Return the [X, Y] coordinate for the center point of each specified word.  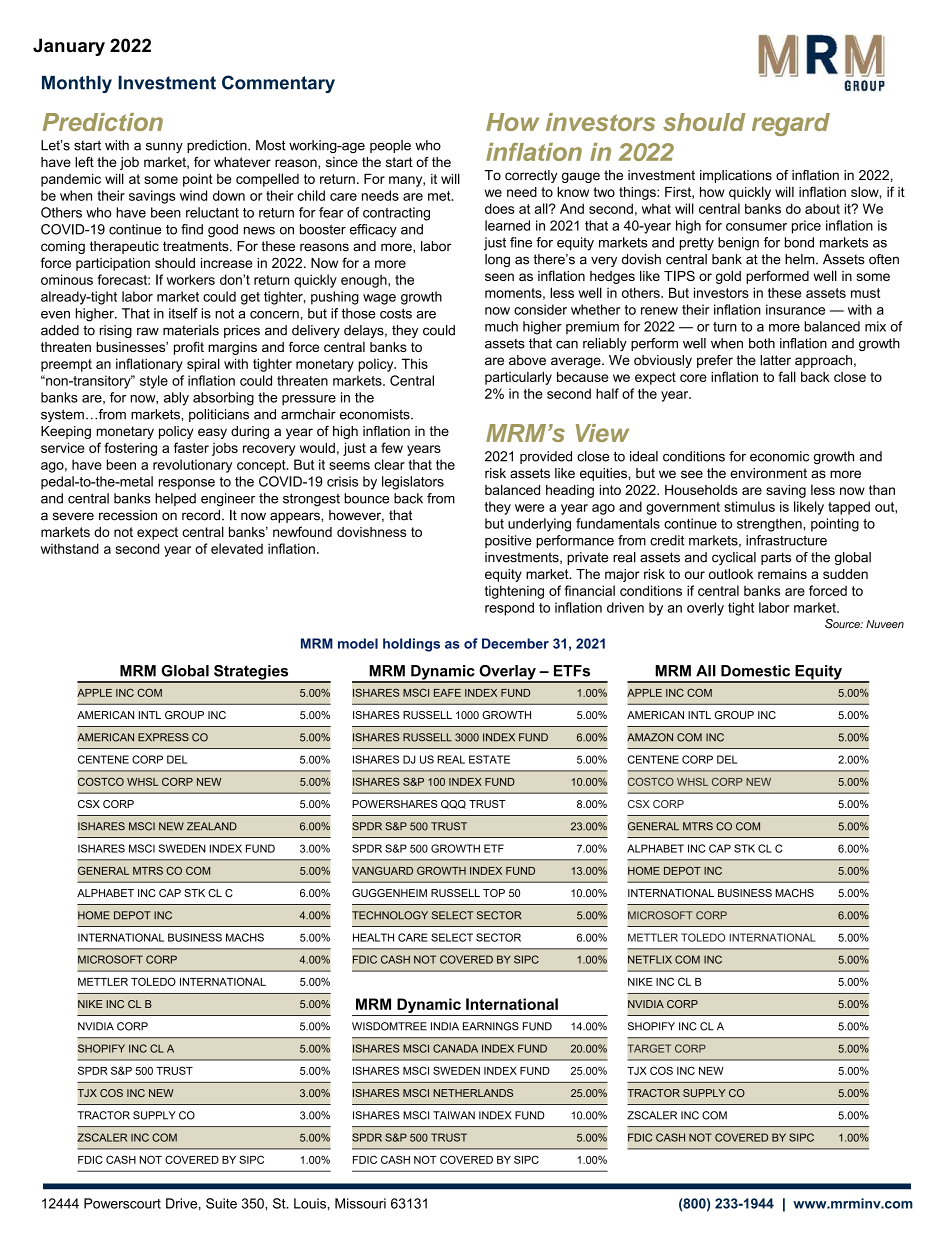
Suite [221, 1203]
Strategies [251, 673]
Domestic [755, 671]
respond [509, 609]
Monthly [77, 84]
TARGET [649, 1048]
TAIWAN [454, 1115]
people [390, 146]
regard [791, 124]
